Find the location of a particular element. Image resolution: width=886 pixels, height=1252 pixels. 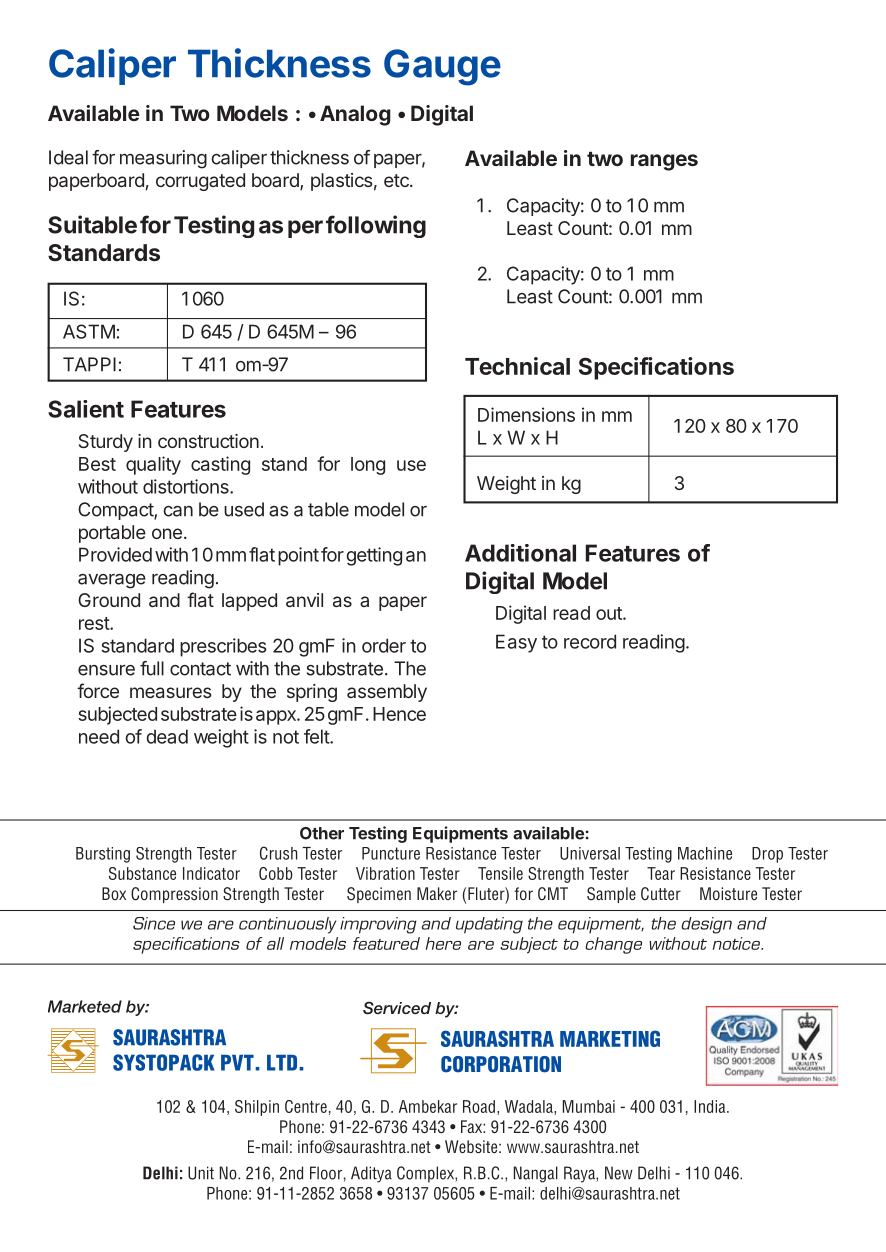

India is located at coordinates (711, 1106).
